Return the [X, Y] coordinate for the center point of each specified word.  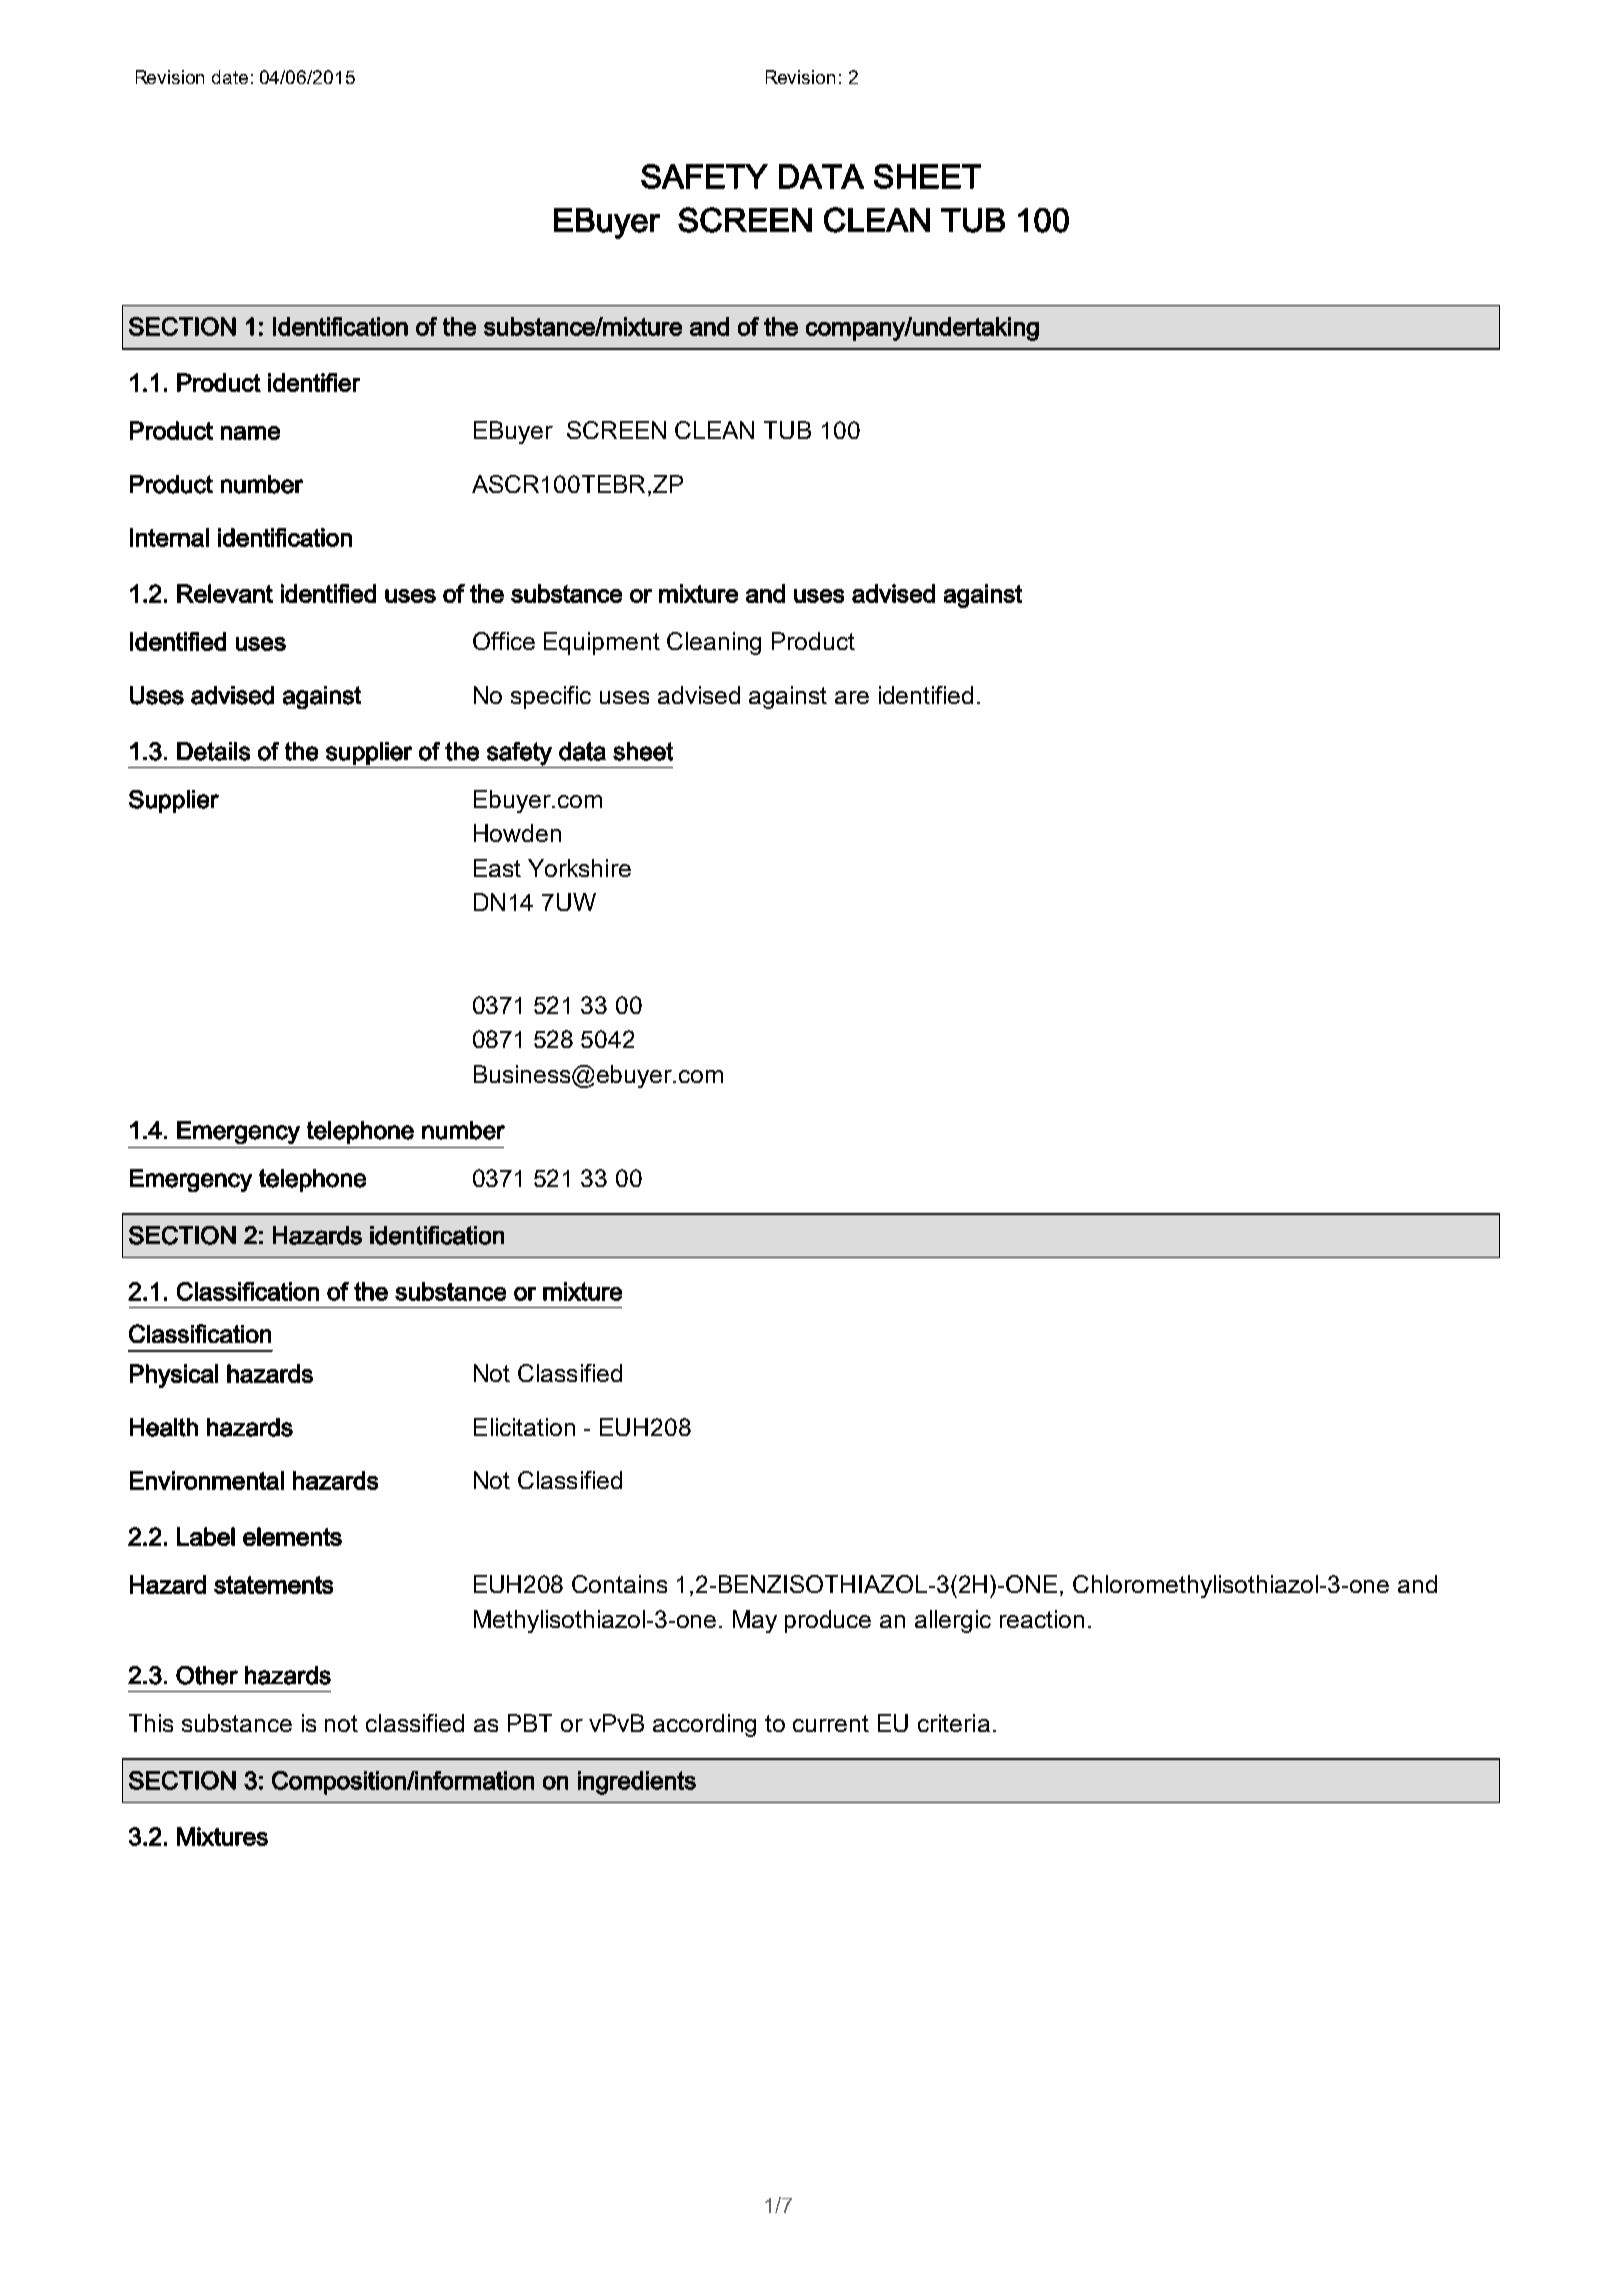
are [852, 697]
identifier [314, 382]
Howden [517, 833]
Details [213, 751]
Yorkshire [579, 868]
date [230, 77]
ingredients [637, 1783]
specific [551, 697]
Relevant [225, 593]
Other [207, 1675]
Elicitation [524, 1427]
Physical [174, 1376]
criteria [954, 1723]
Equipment [602, 643]
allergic [953, 1621]
